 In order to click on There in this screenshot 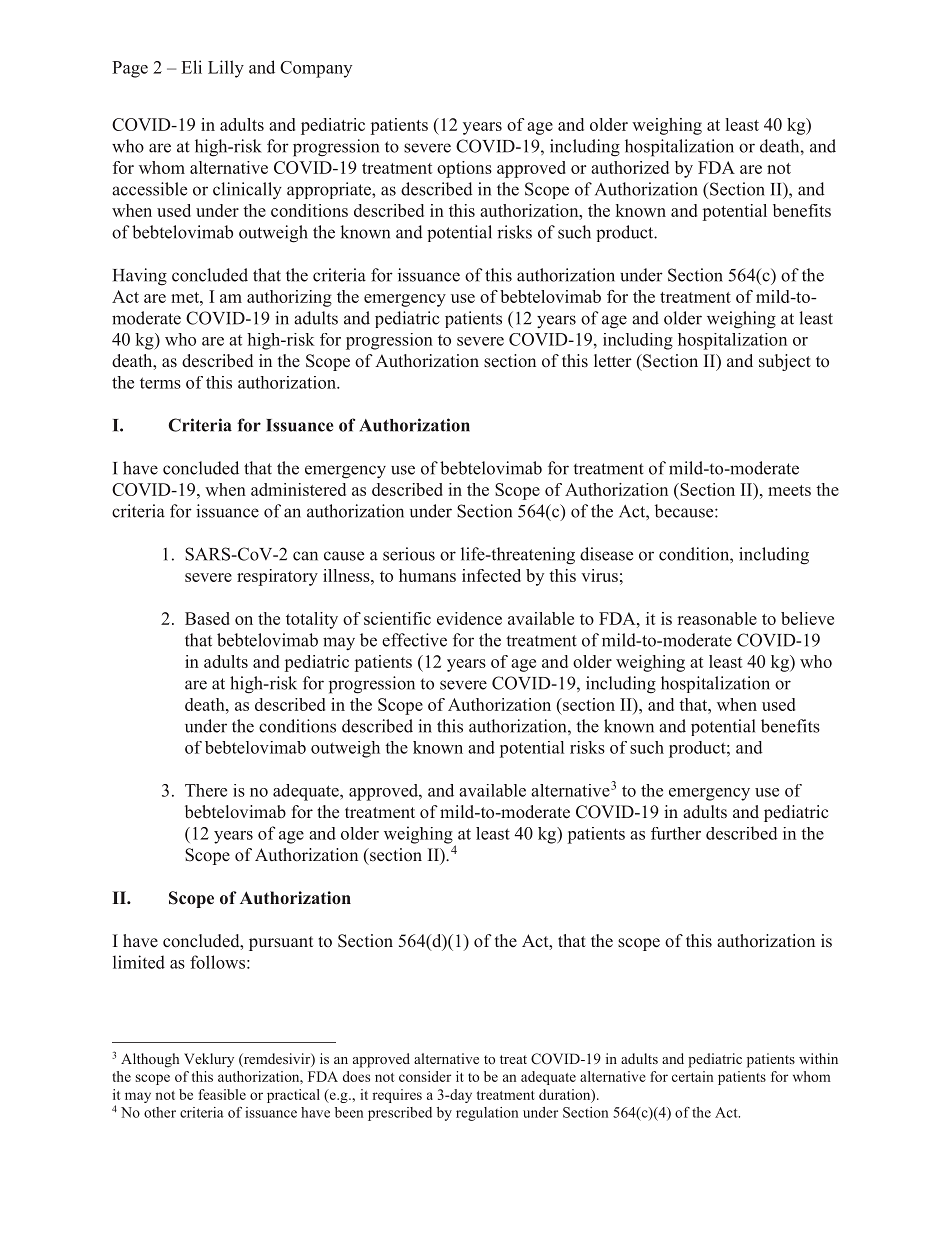, I will do `click(206, 790)`.
